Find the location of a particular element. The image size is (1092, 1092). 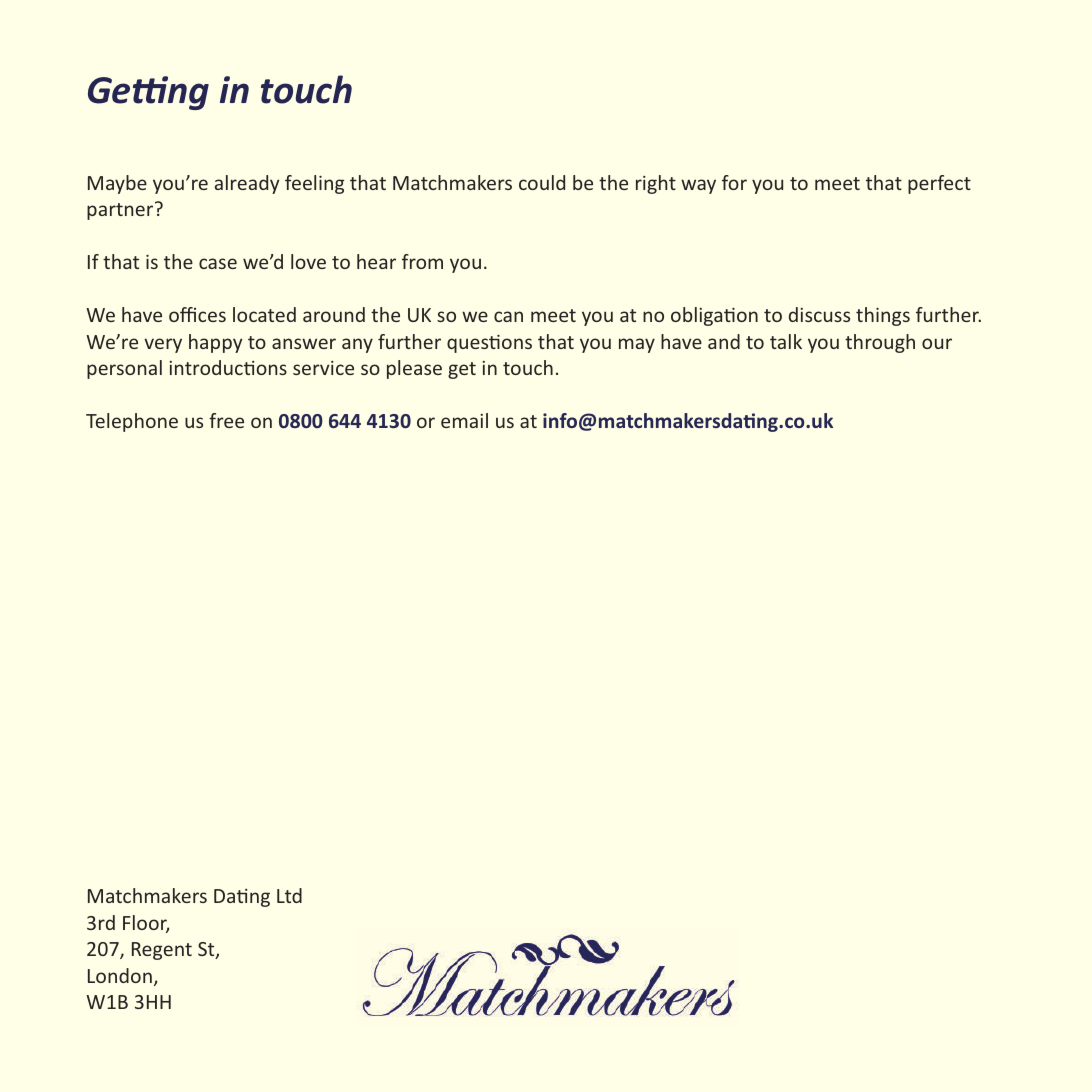

Getting is located at coordinates (148, 93).
